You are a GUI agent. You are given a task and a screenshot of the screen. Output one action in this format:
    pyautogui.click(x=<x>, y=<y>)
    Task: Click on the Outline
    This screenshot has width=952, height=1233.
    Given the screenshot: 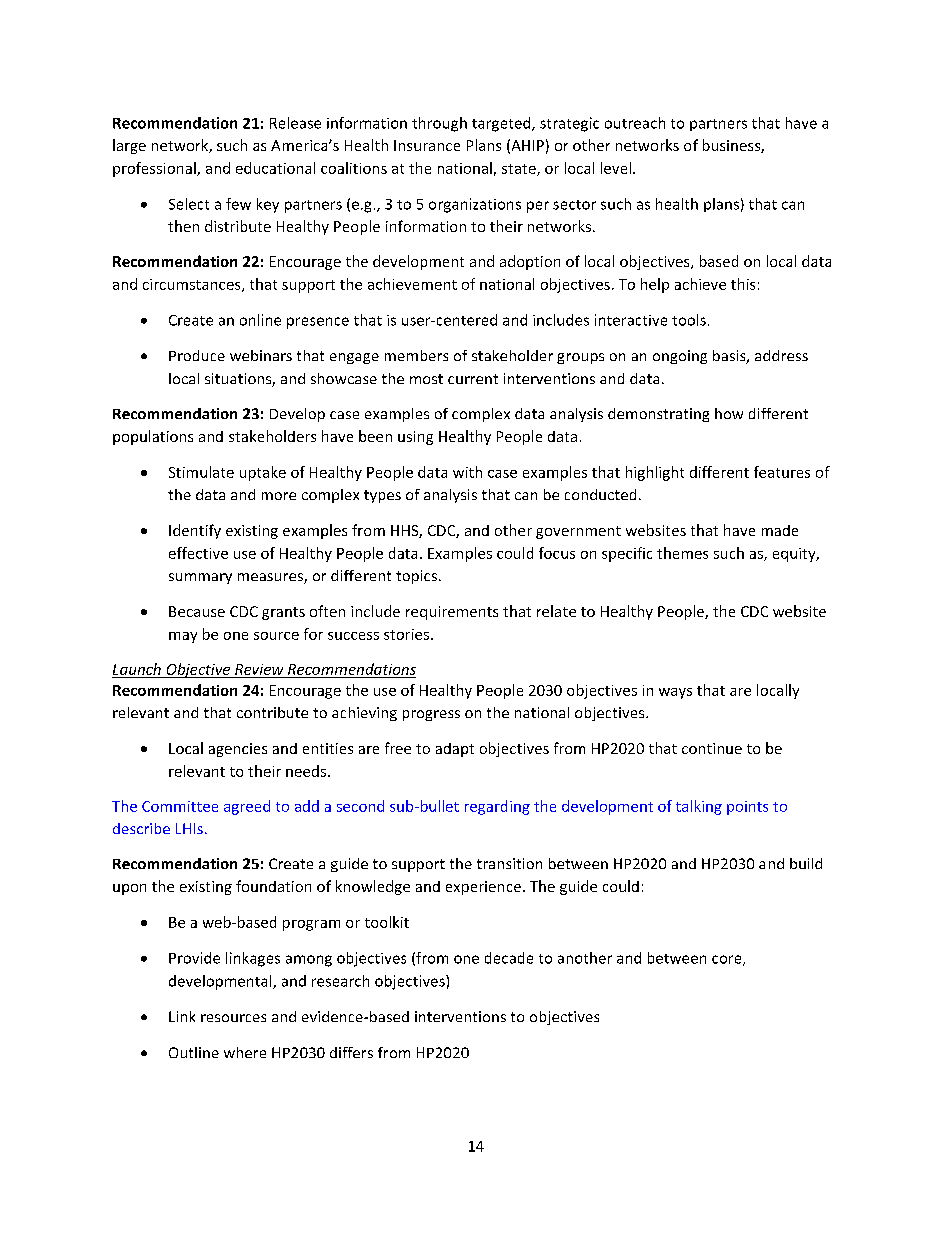 What is the action you would take?
    pyautogui.click(x=194, y=1052)
